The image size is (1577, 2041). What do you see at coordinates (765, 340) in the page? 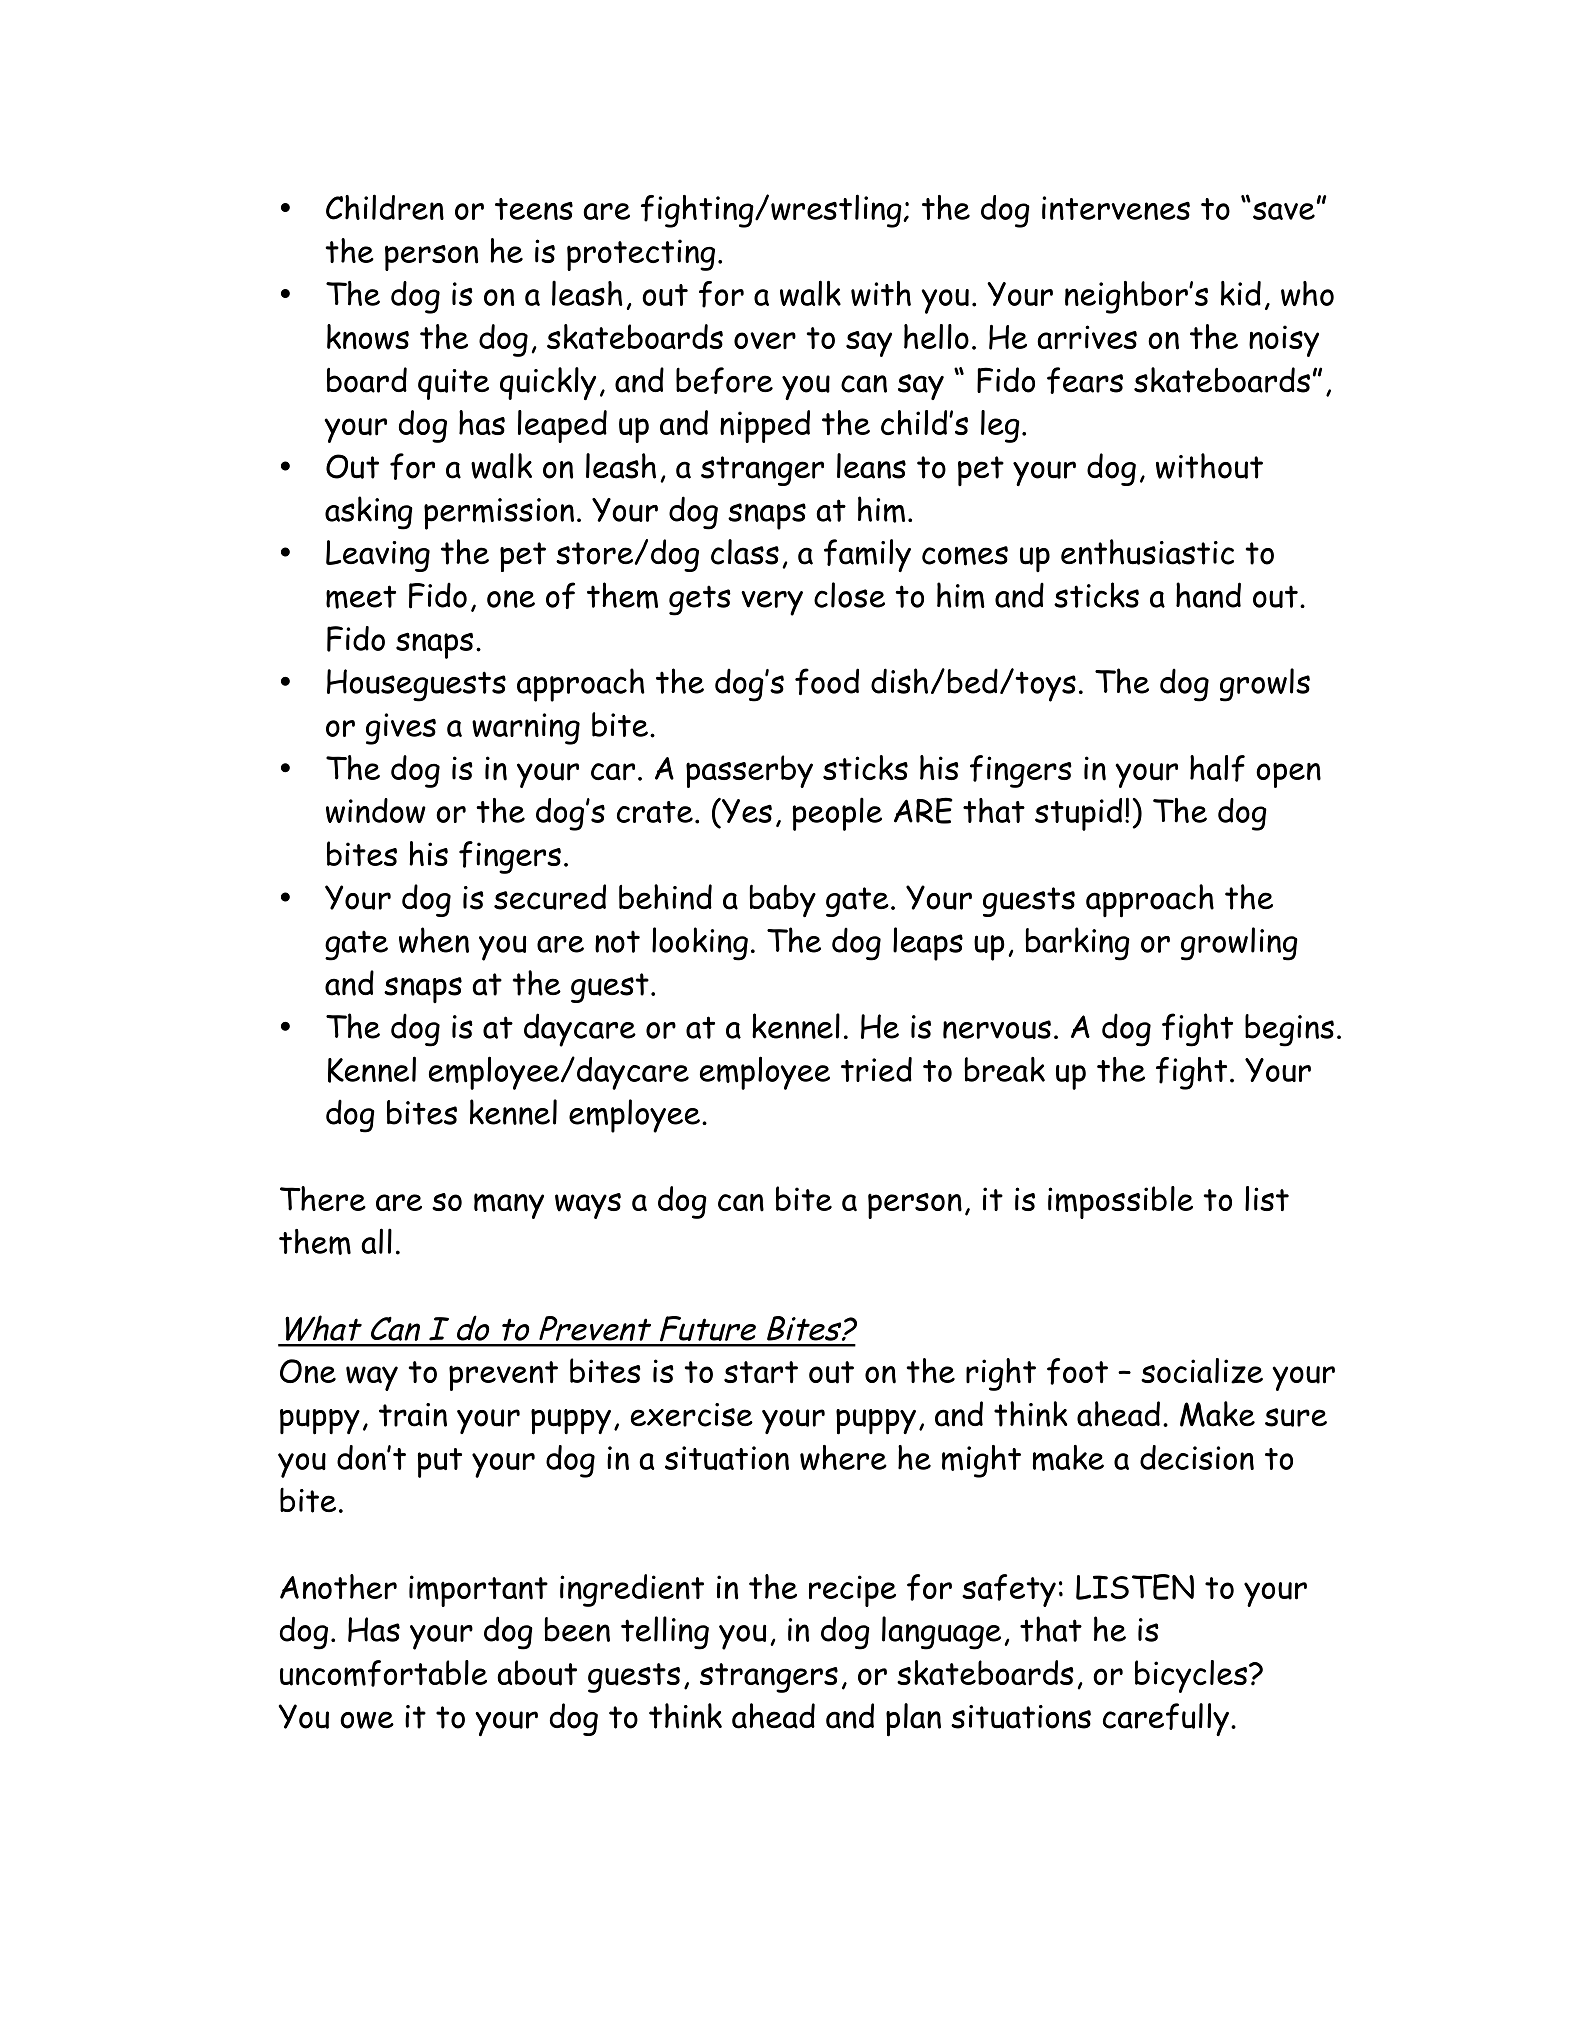
I see `over` at bounding box center [765, 340].
